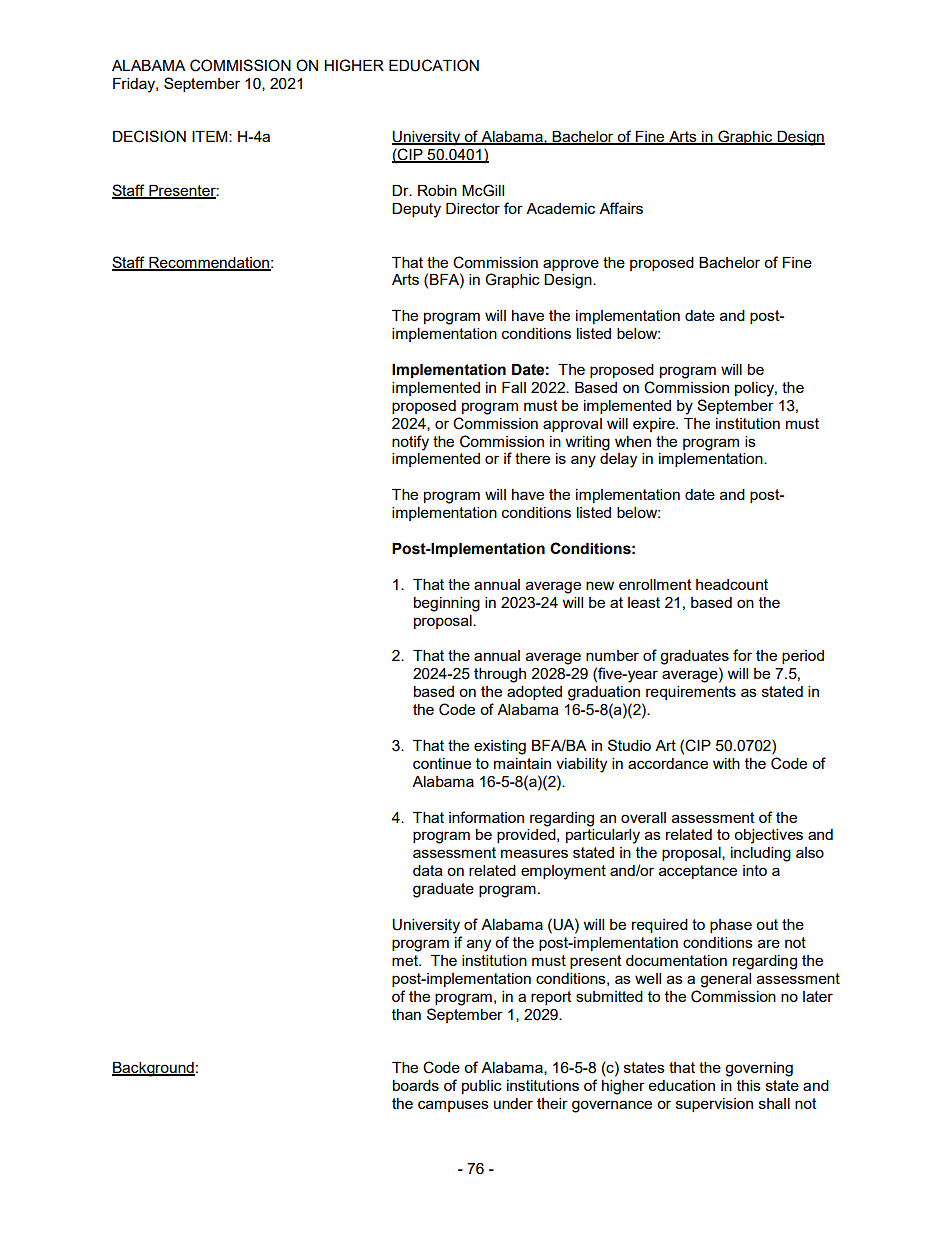  I want to click on Robin, so click(437, 190).
